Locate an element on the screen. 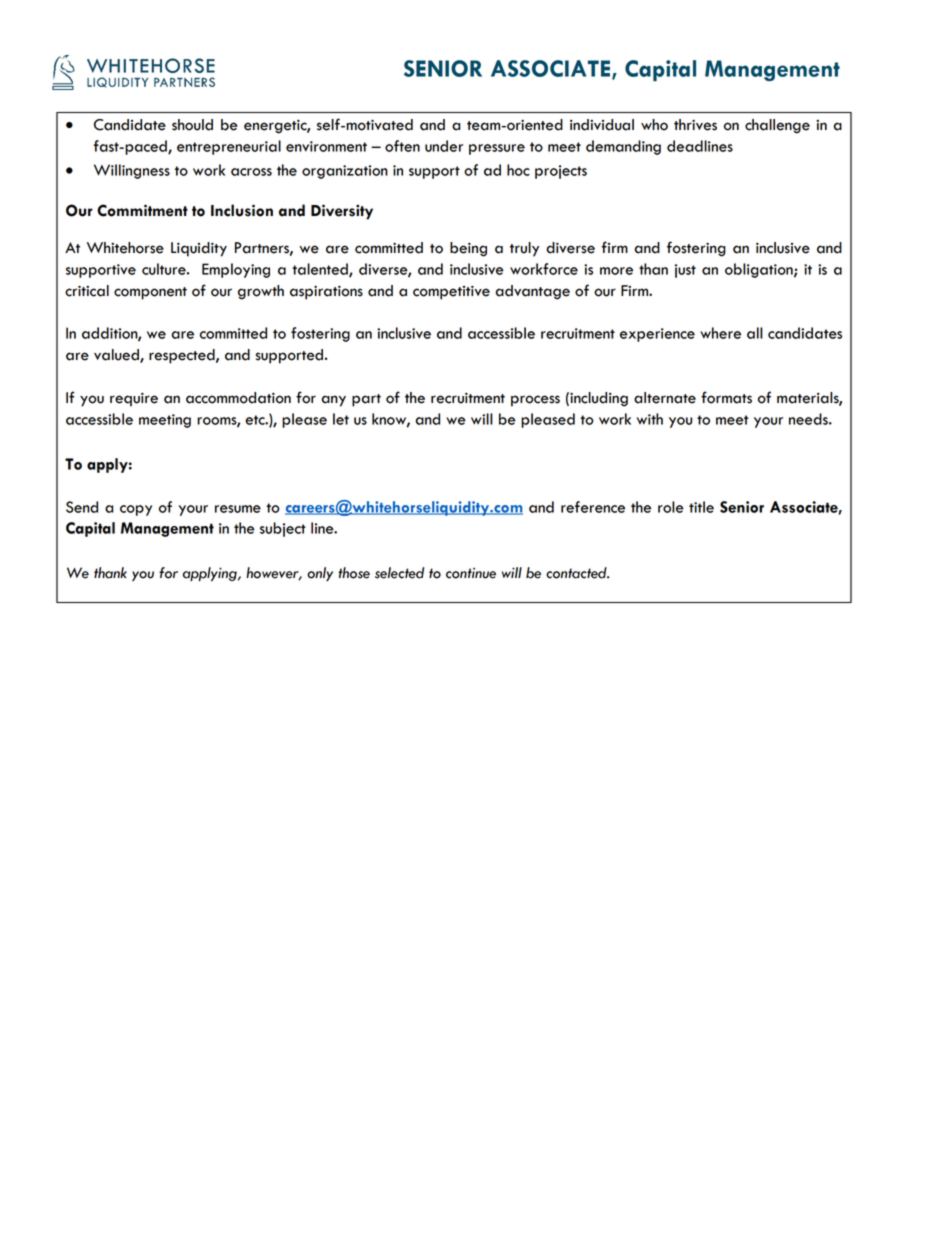 This screenshot has width=952, height=1233. competitive is located at coordinates (451, 293).
